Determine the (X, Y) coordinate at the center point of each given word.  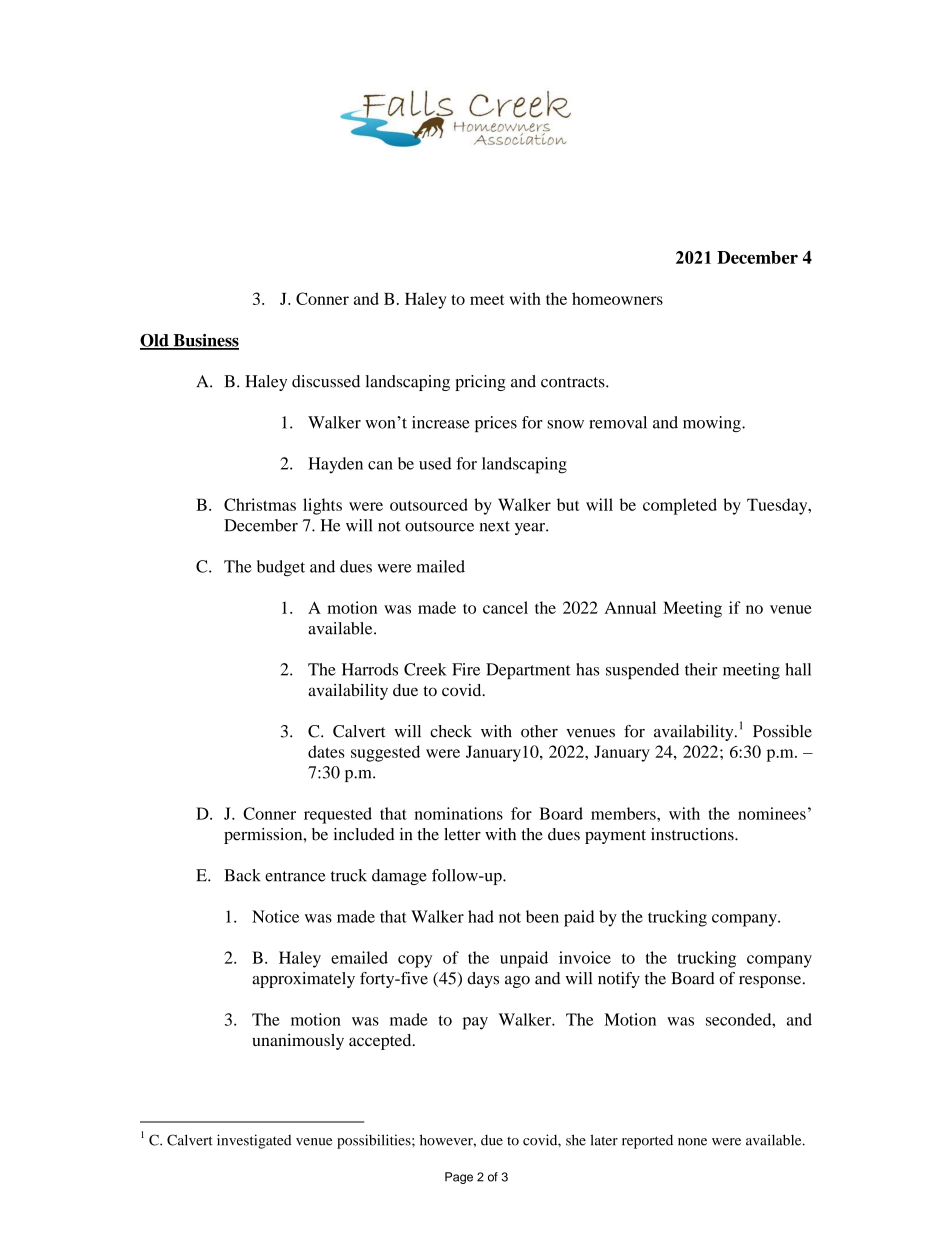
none (692, 1142)
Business (205, 341)
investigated (254, 1141)
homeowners (617, 298)
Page (459, 1178)
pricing (480, 383)
